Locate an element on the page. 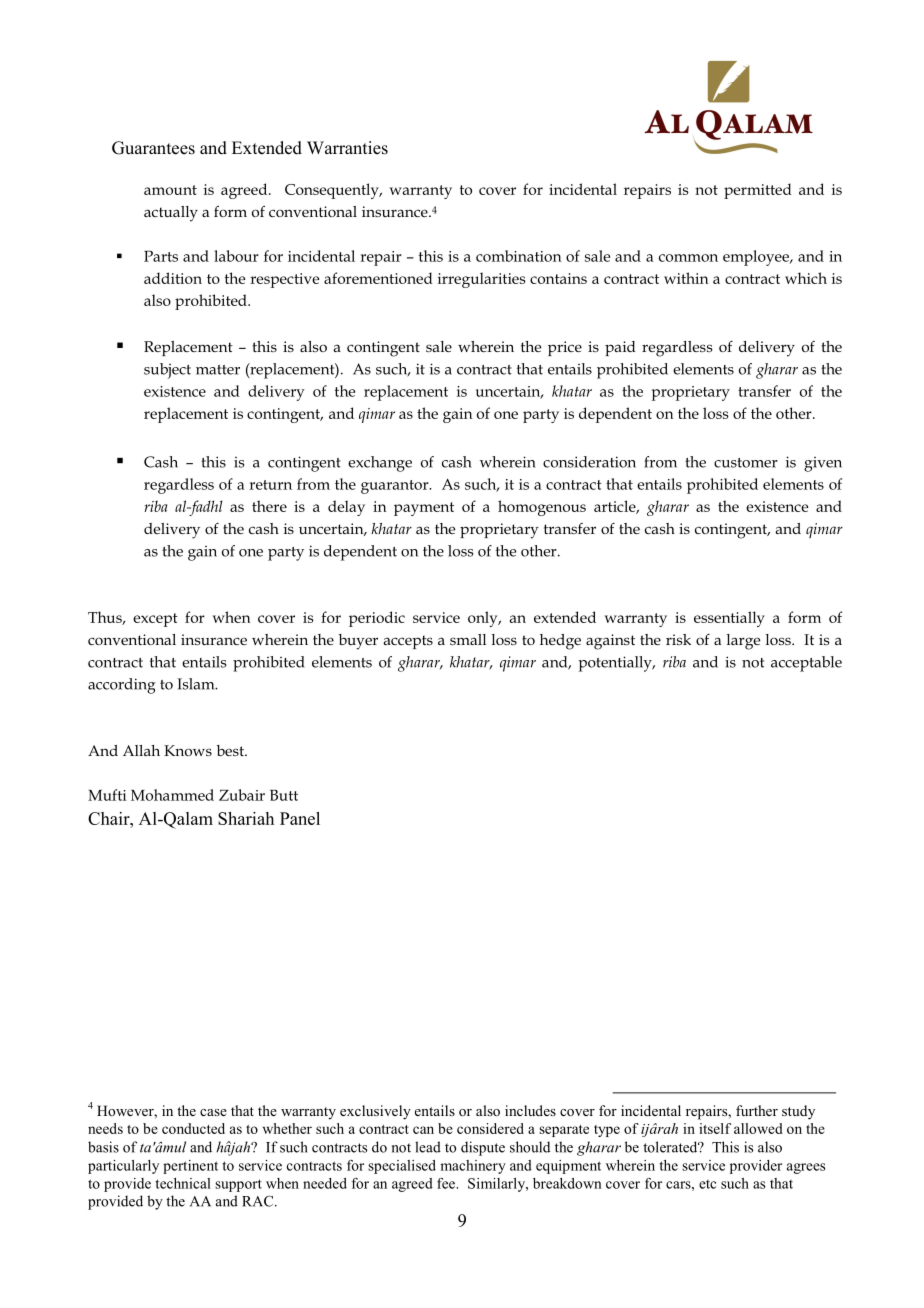 The height and width of the image is (1308, 924). large is located at coordinates (743, 642).
